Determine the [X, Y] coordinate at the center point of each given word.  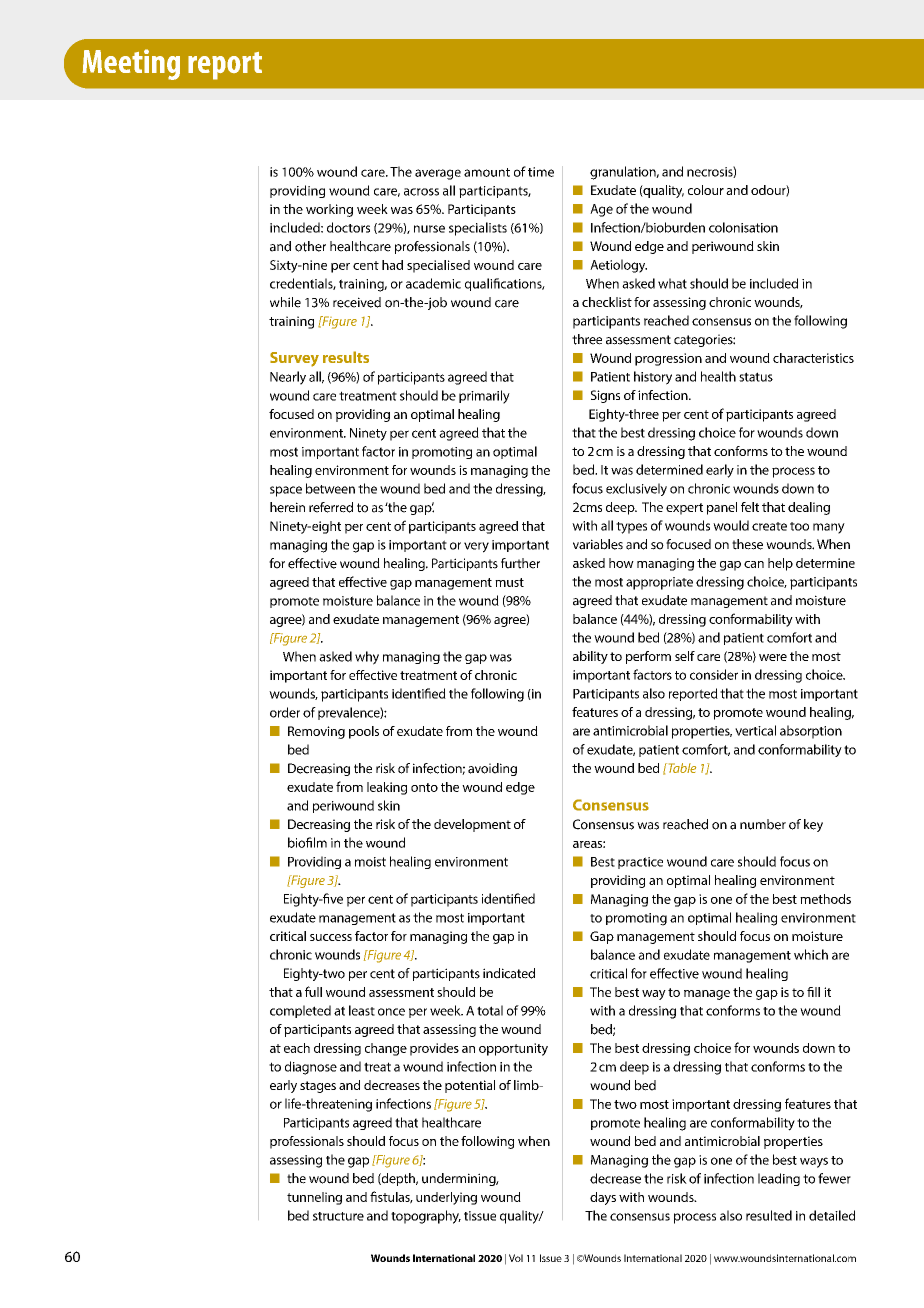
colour [706, 190]
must [509, 582]
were [773, 657]
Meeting [131, 64]
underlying [446, 1198]
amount [487, 172]
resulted [769, 1215]
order [285, 712]
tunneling [314, 1198]
